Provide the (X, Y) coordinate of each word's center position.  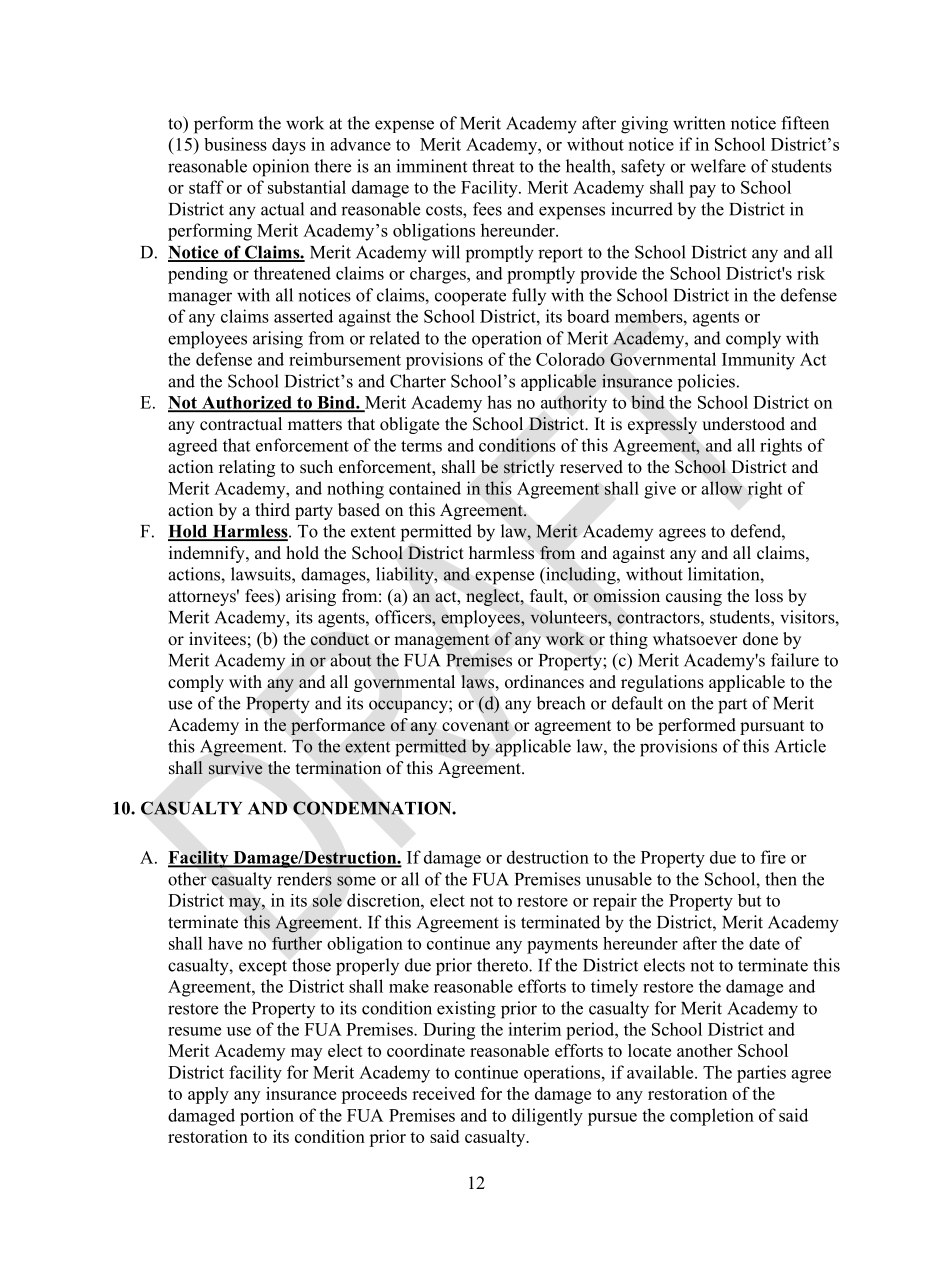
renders (304, 879)
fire (773, 857)
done (760, 639)
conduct (340, 639)
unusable (619, 879)
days (289, 146)
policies (706, 383)
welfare (718, 166)
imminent (431, 166)
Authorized (247, 403)
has (499, 402)
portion (267, 1117)
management (442, 641)
